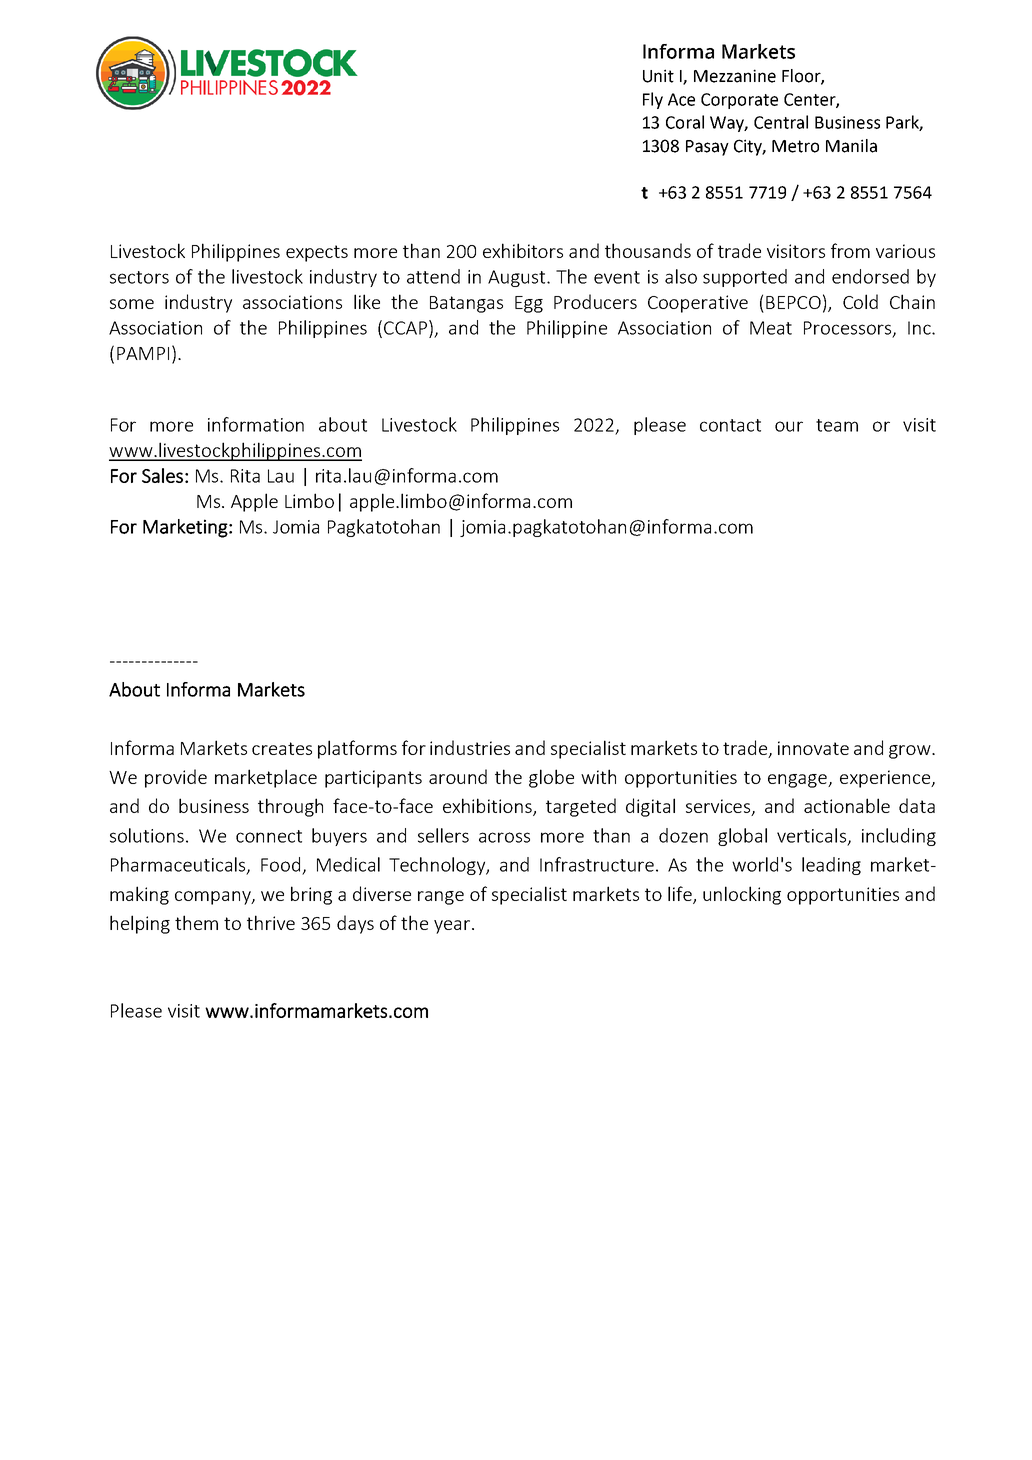 This image has height=1460, width=1032. What do you see at coordinates (860, 301) in the image?
I see `Cold` at bounding box center [860, 301].
